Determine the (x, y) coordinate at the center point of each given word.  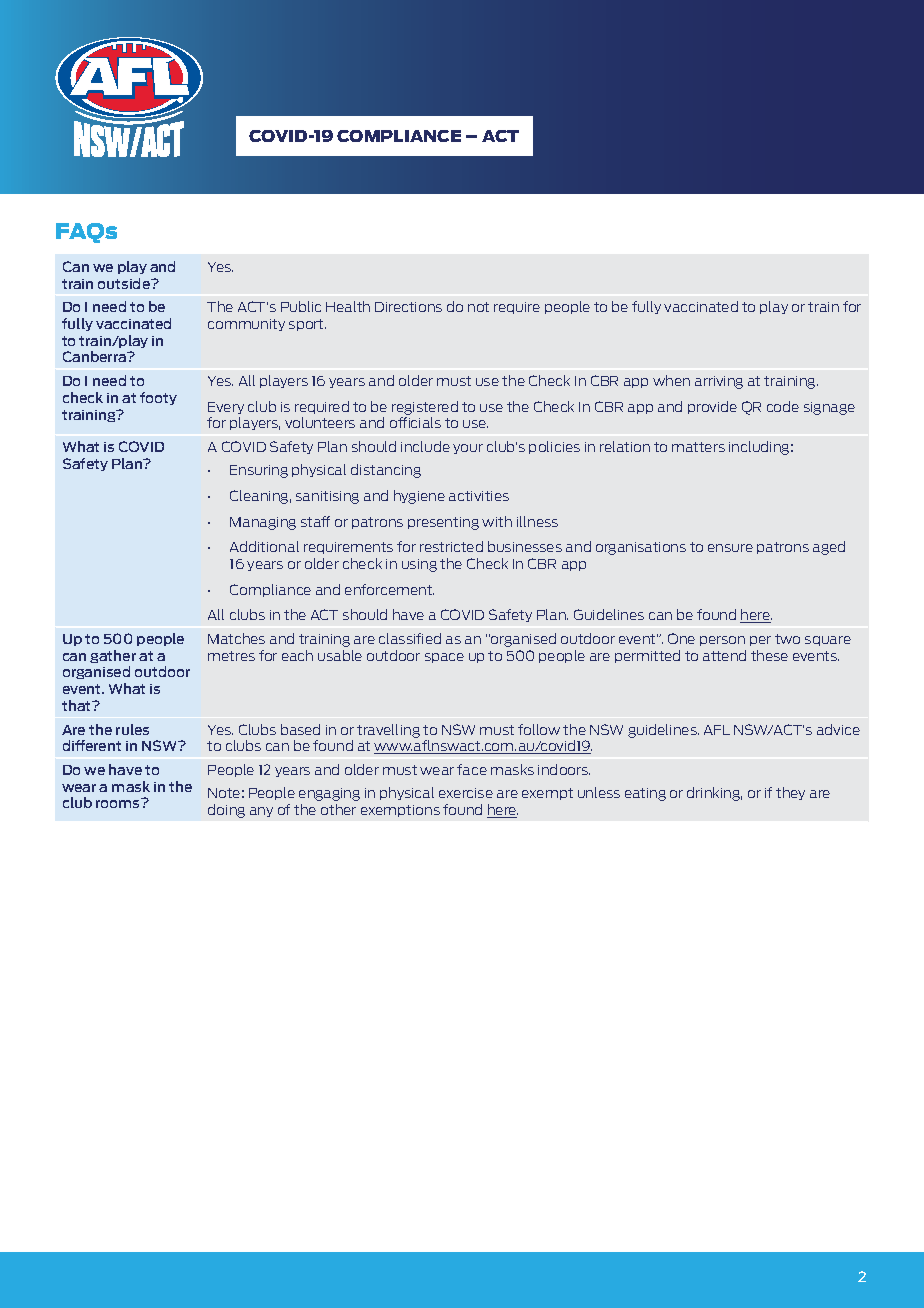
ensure (730, 548)
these (769, 655)
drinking (714, 794)
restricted (451, 546)
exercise (466, 793)
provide (712, 407)
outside (125, 283)
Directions (408, 307)
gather (113, 656)
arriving (719, 382)
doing (226, 811)
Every (226, 408)
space (444, 658)
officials (415, 422)
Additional (264, 546)
